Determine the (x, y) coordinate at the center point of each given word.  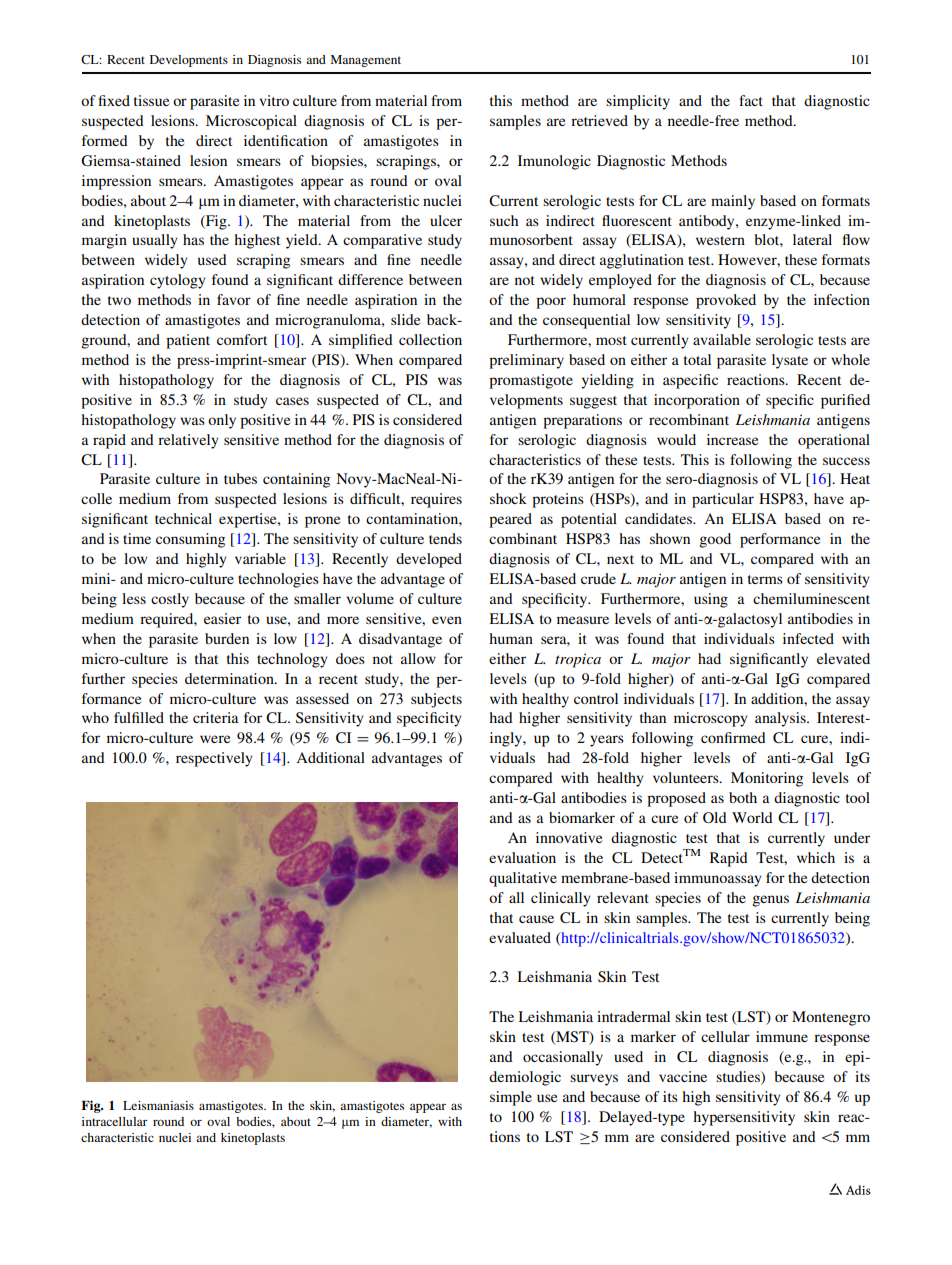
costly (170, 600)
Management (366, 61)
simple (511, 1098)
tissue (151, 100)
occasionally (563, 1058)
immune (782, 1036)
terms (765, 579)
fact (751, 100)
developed (429, 560)
